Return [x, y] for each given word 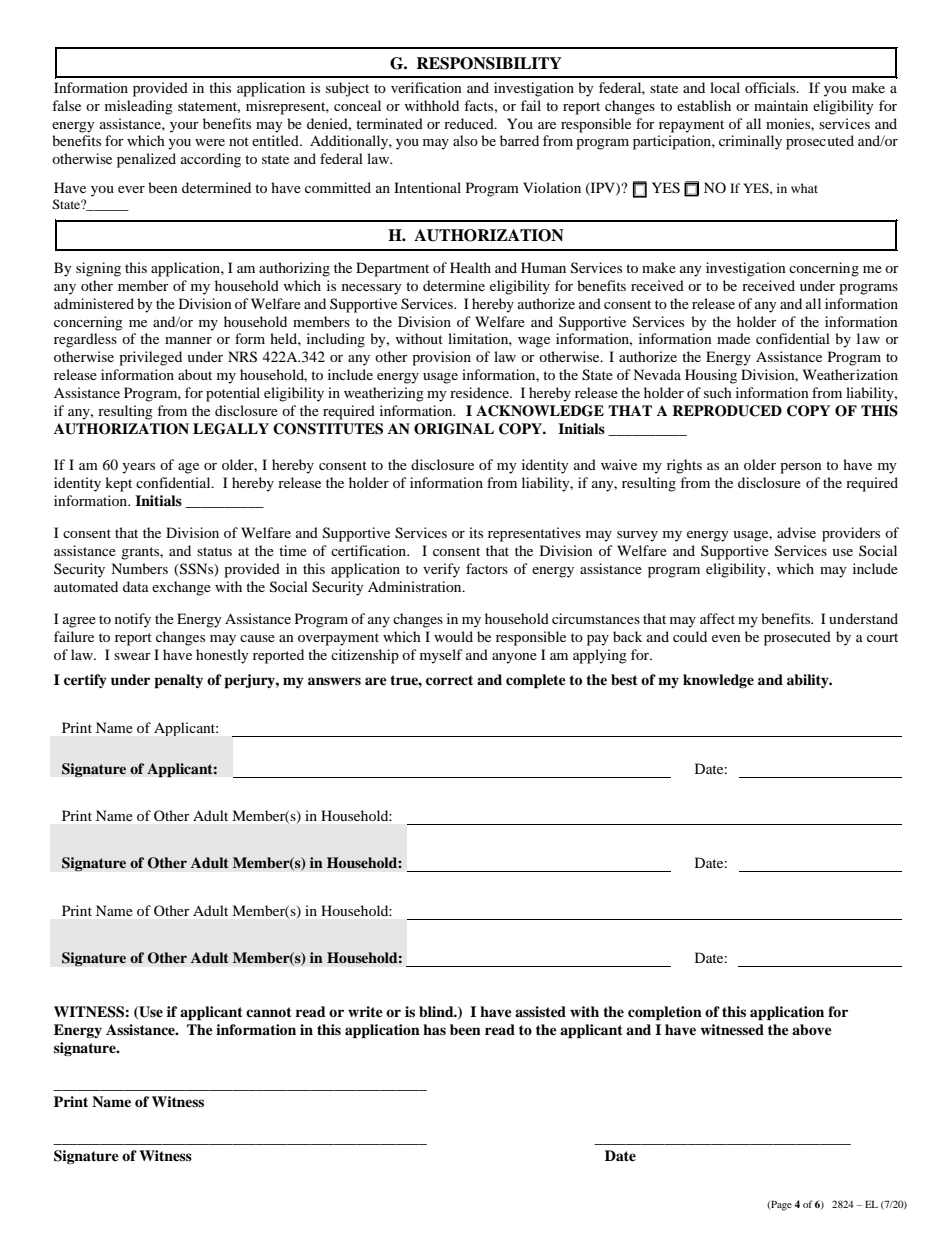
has [434, 1029]
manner [188, 340]
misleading [139, 107]
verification [426, 87]
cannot [269, 1012]
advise [796, 532]
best [624, 680]
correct [449, 680]
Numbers [139, 568]
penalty [178, 681]
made [733, 338]
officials [771, 87]
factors [487, 568]
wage [534, 342]
